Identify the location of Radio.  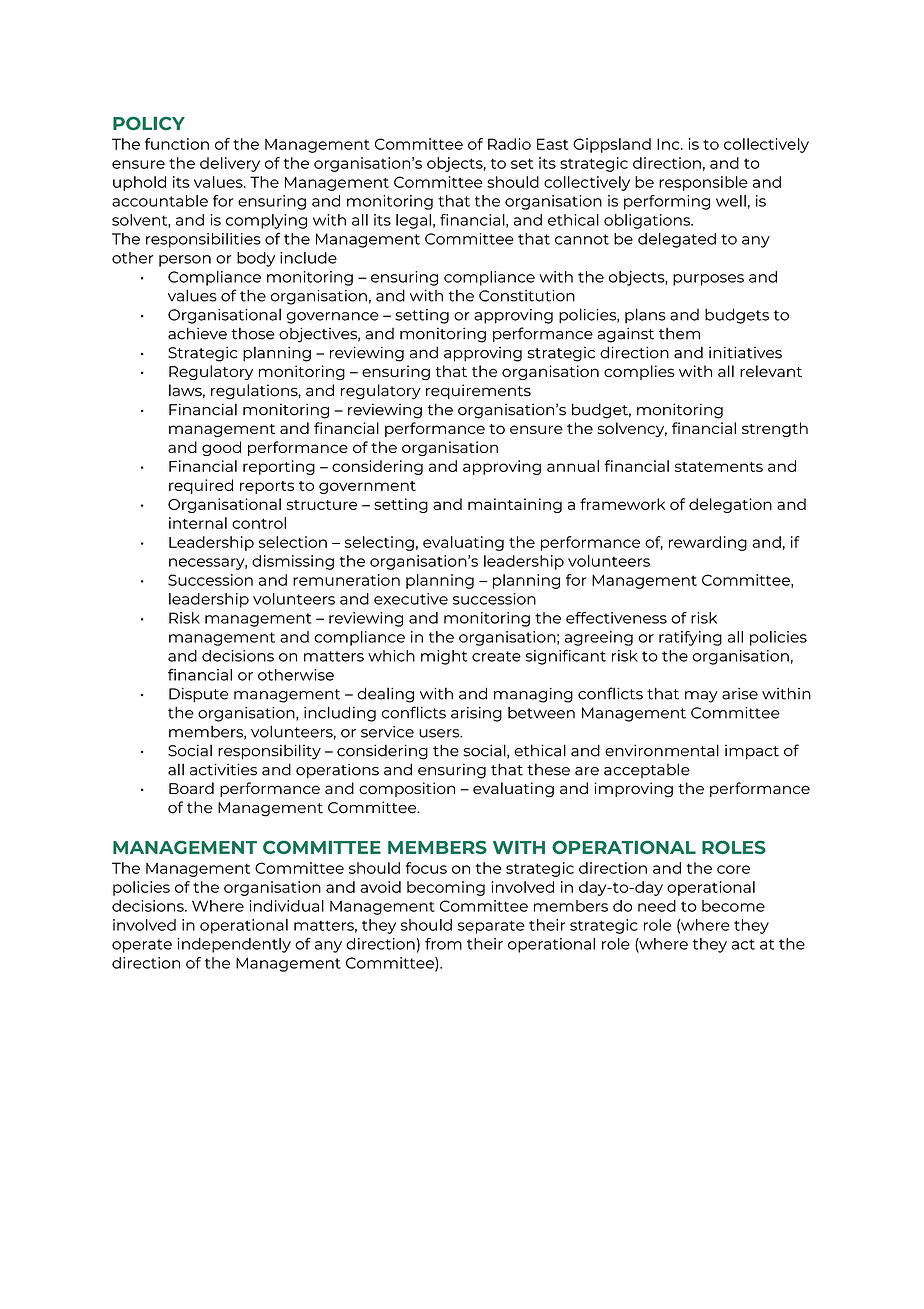
(509, 144).
